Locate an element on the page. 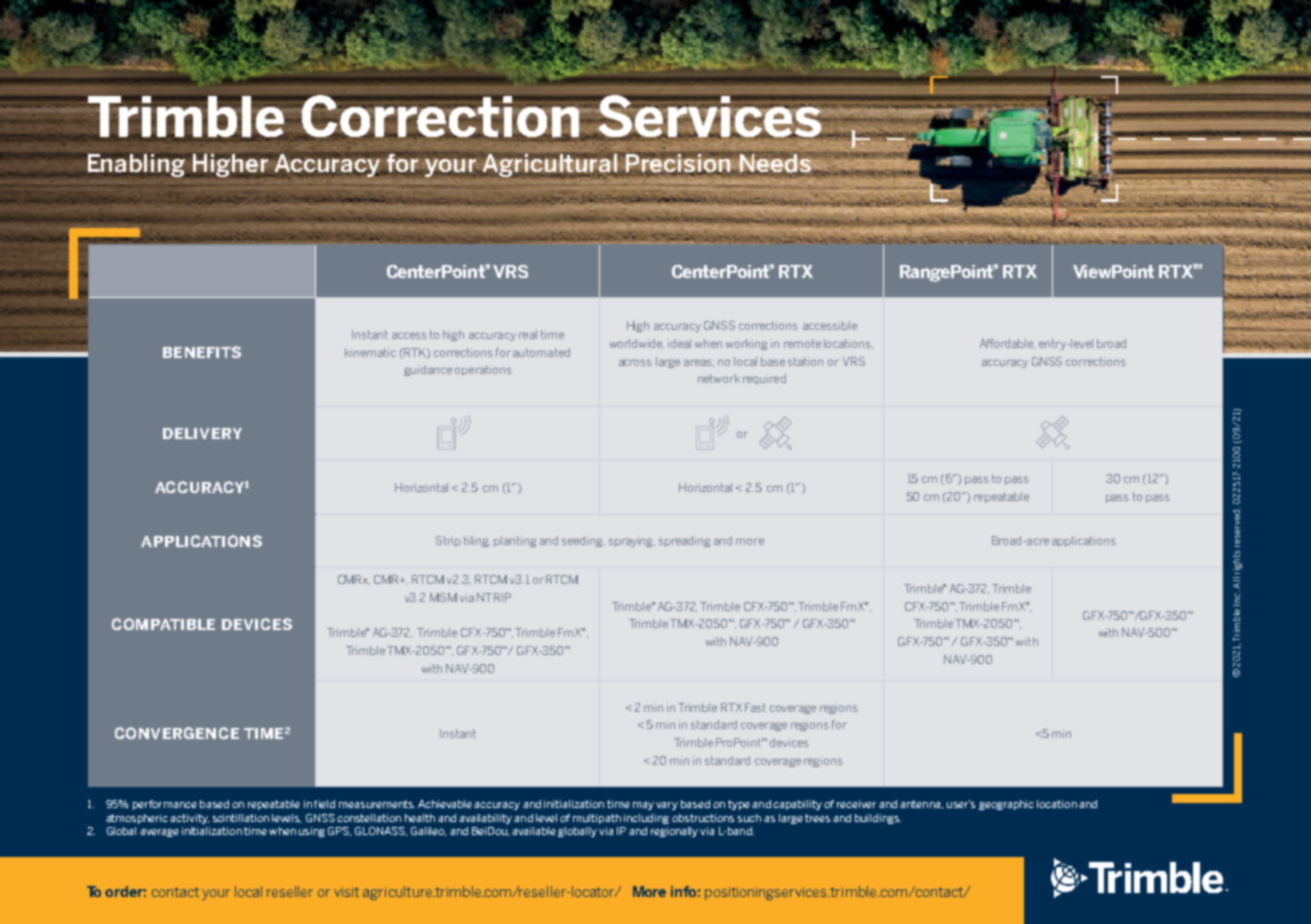  buildings is located at coordinates (878, 819).
